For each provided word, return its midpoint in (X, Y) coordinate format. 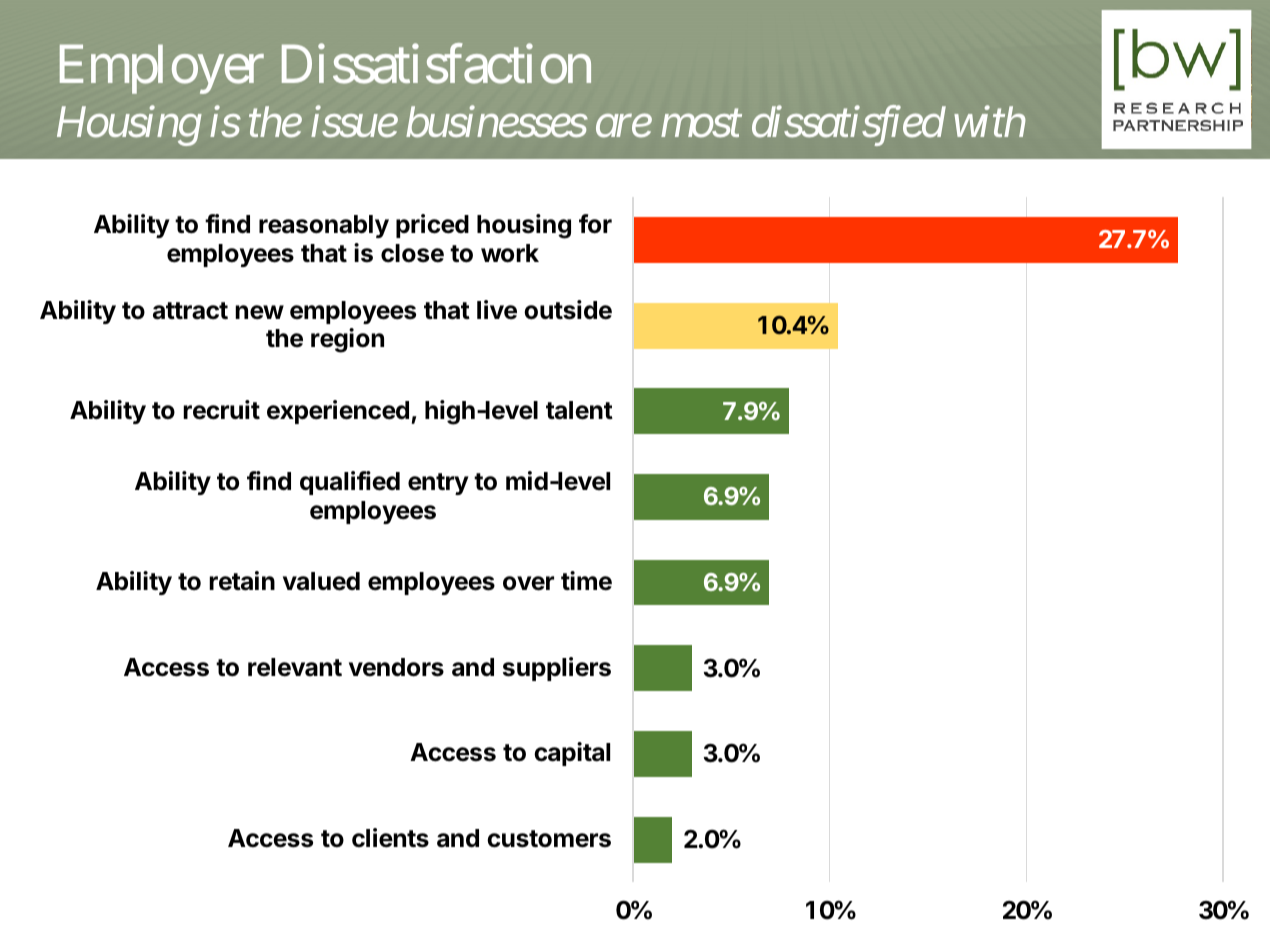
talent (579, 410)
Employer (162, 69)
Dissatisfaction (436, 64)
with (990, 121)
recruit (221, 410)
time (586, 581)
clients (390, 838)
